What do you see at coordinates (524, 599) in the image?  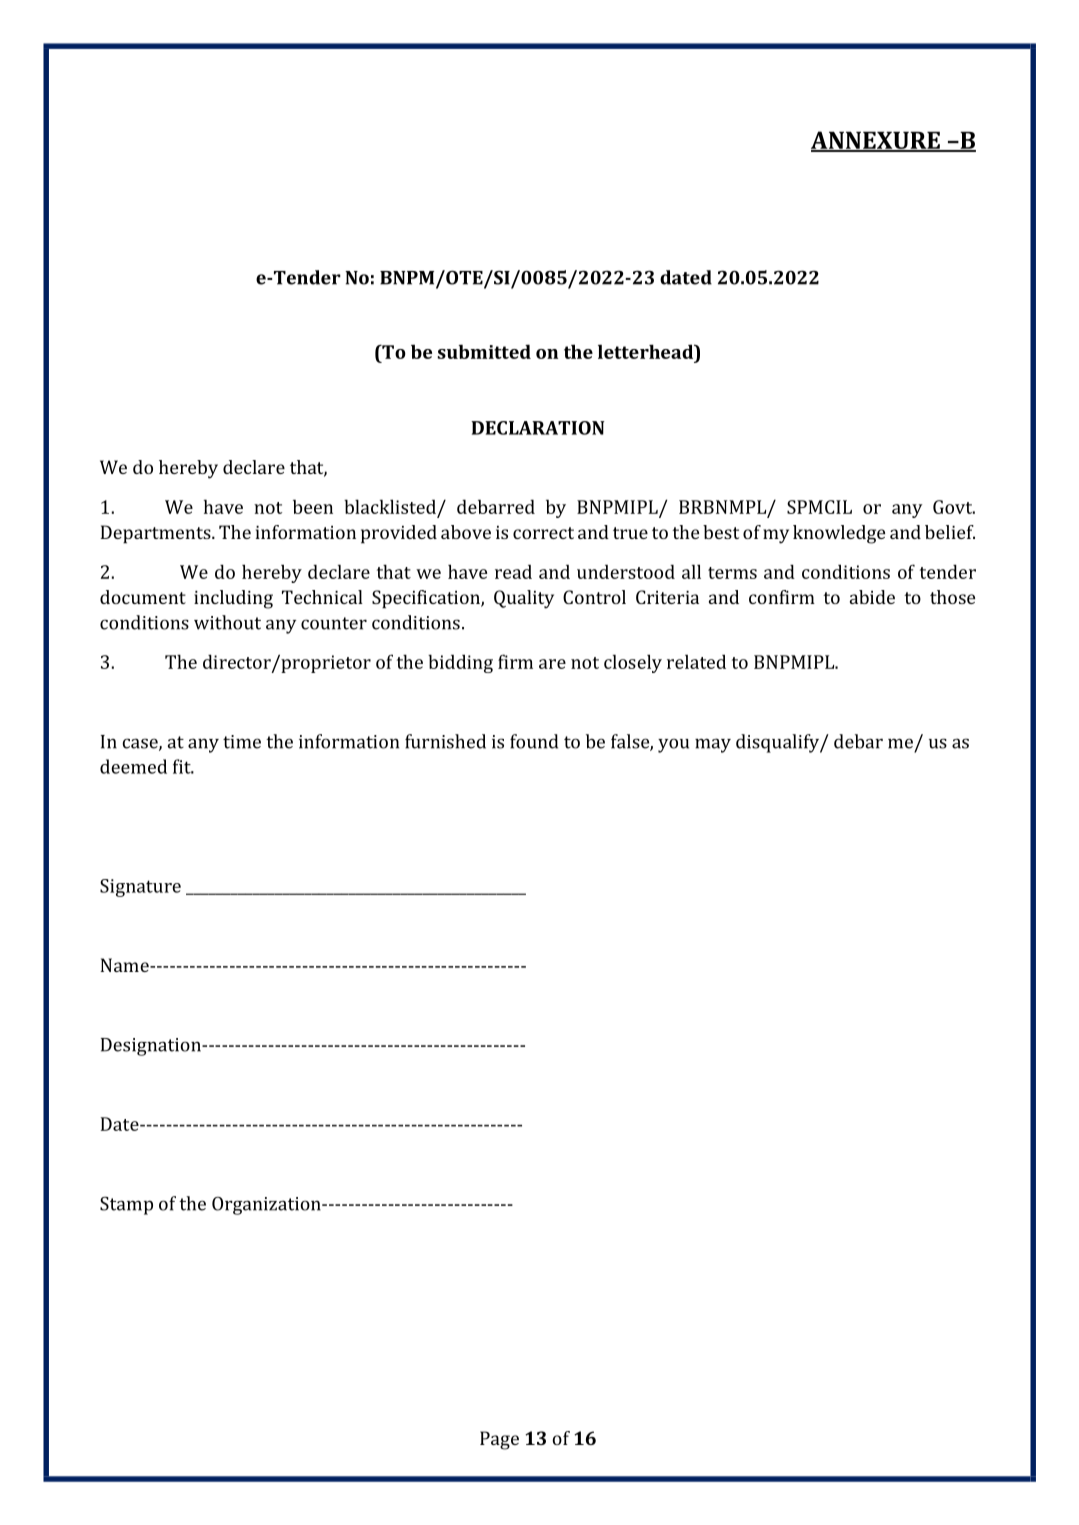 I see `Quality` at bounding box center [524, 599].
